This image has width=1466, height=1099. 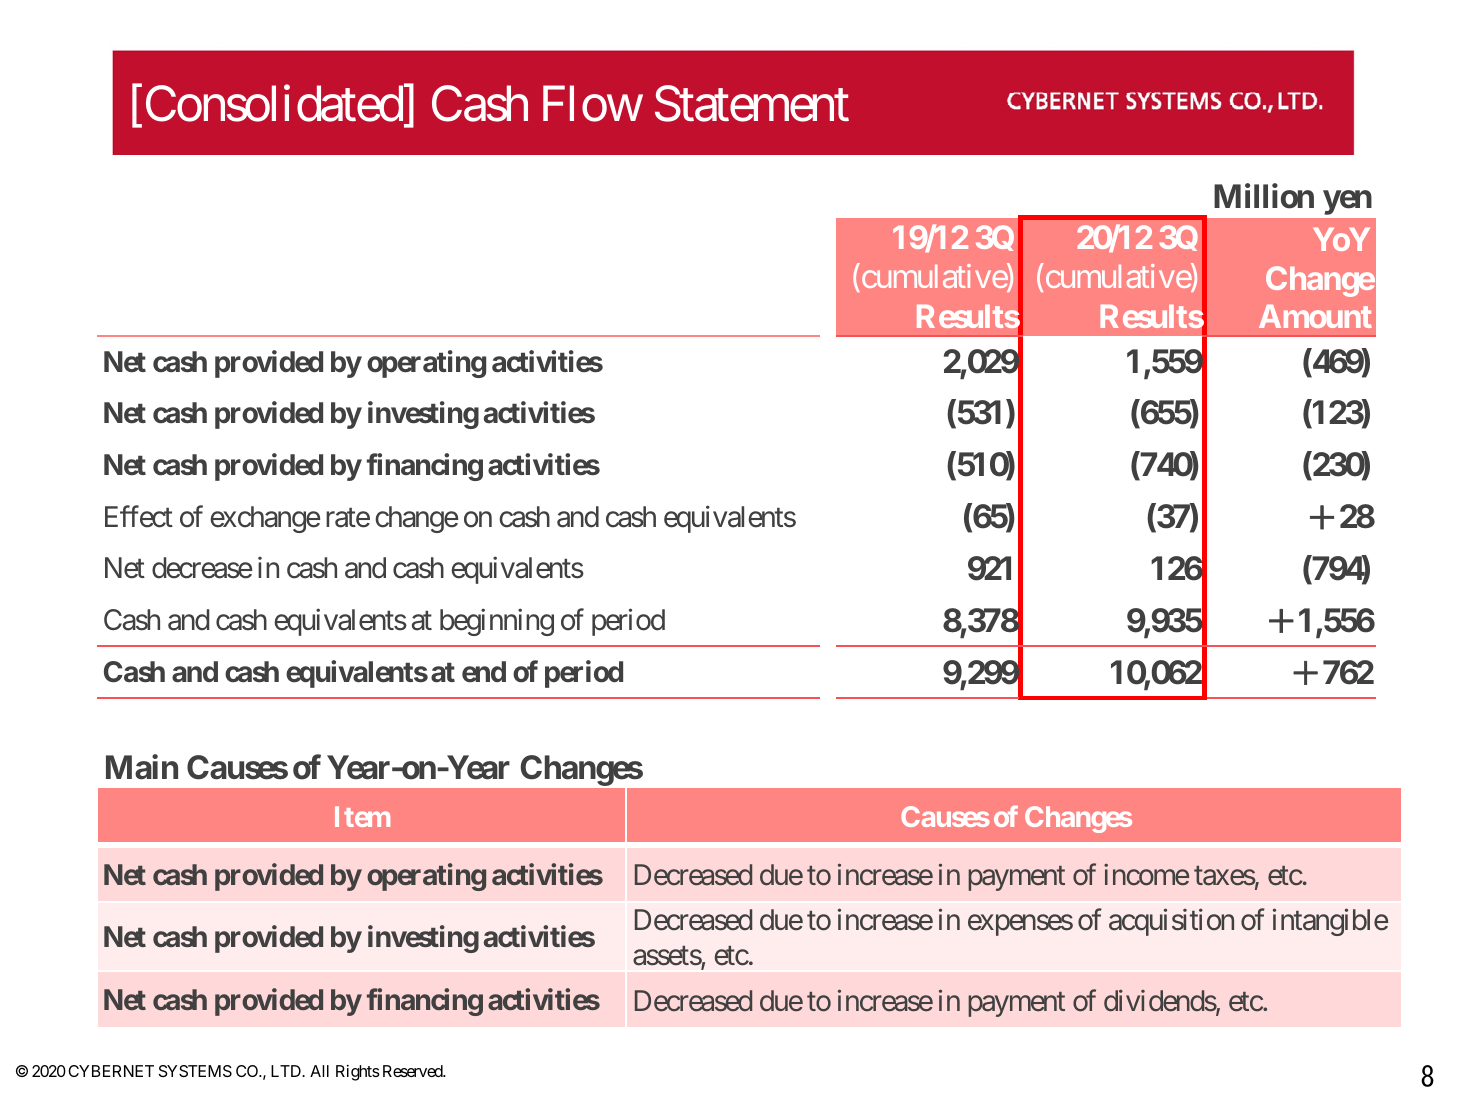 I want to click on All, so click(x=319, y=1071).
